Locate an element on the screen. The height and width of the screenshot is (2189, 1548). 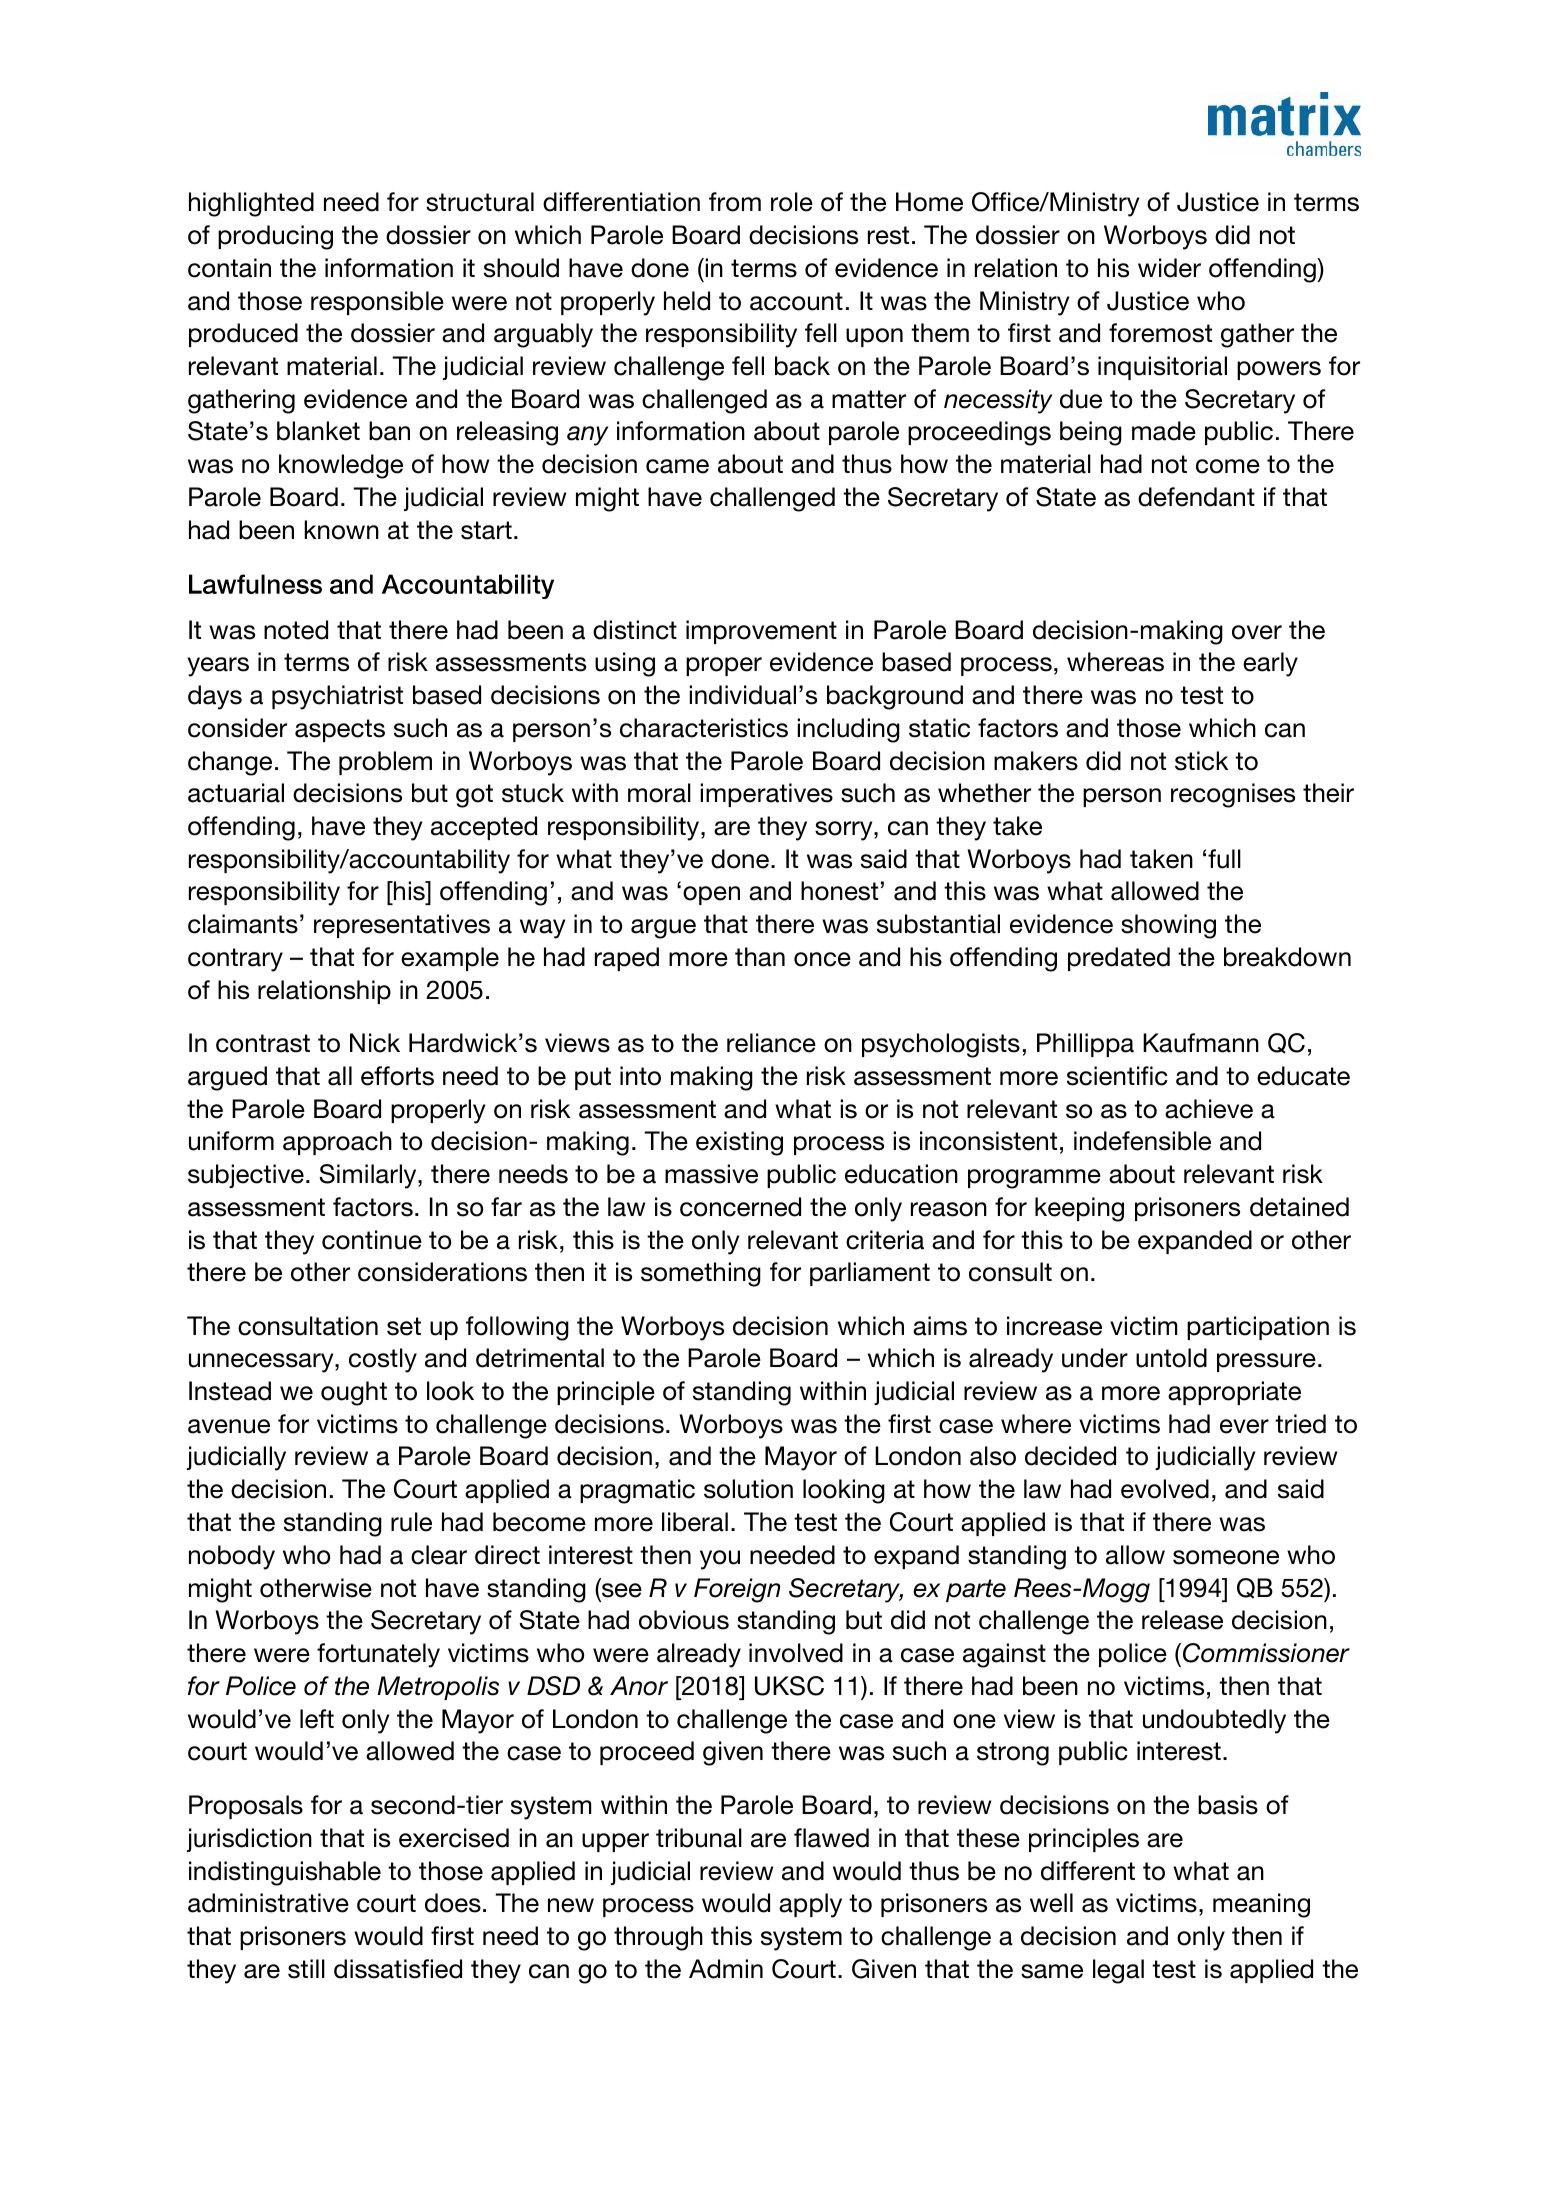
wider is located at coordinates (1169, 268).
